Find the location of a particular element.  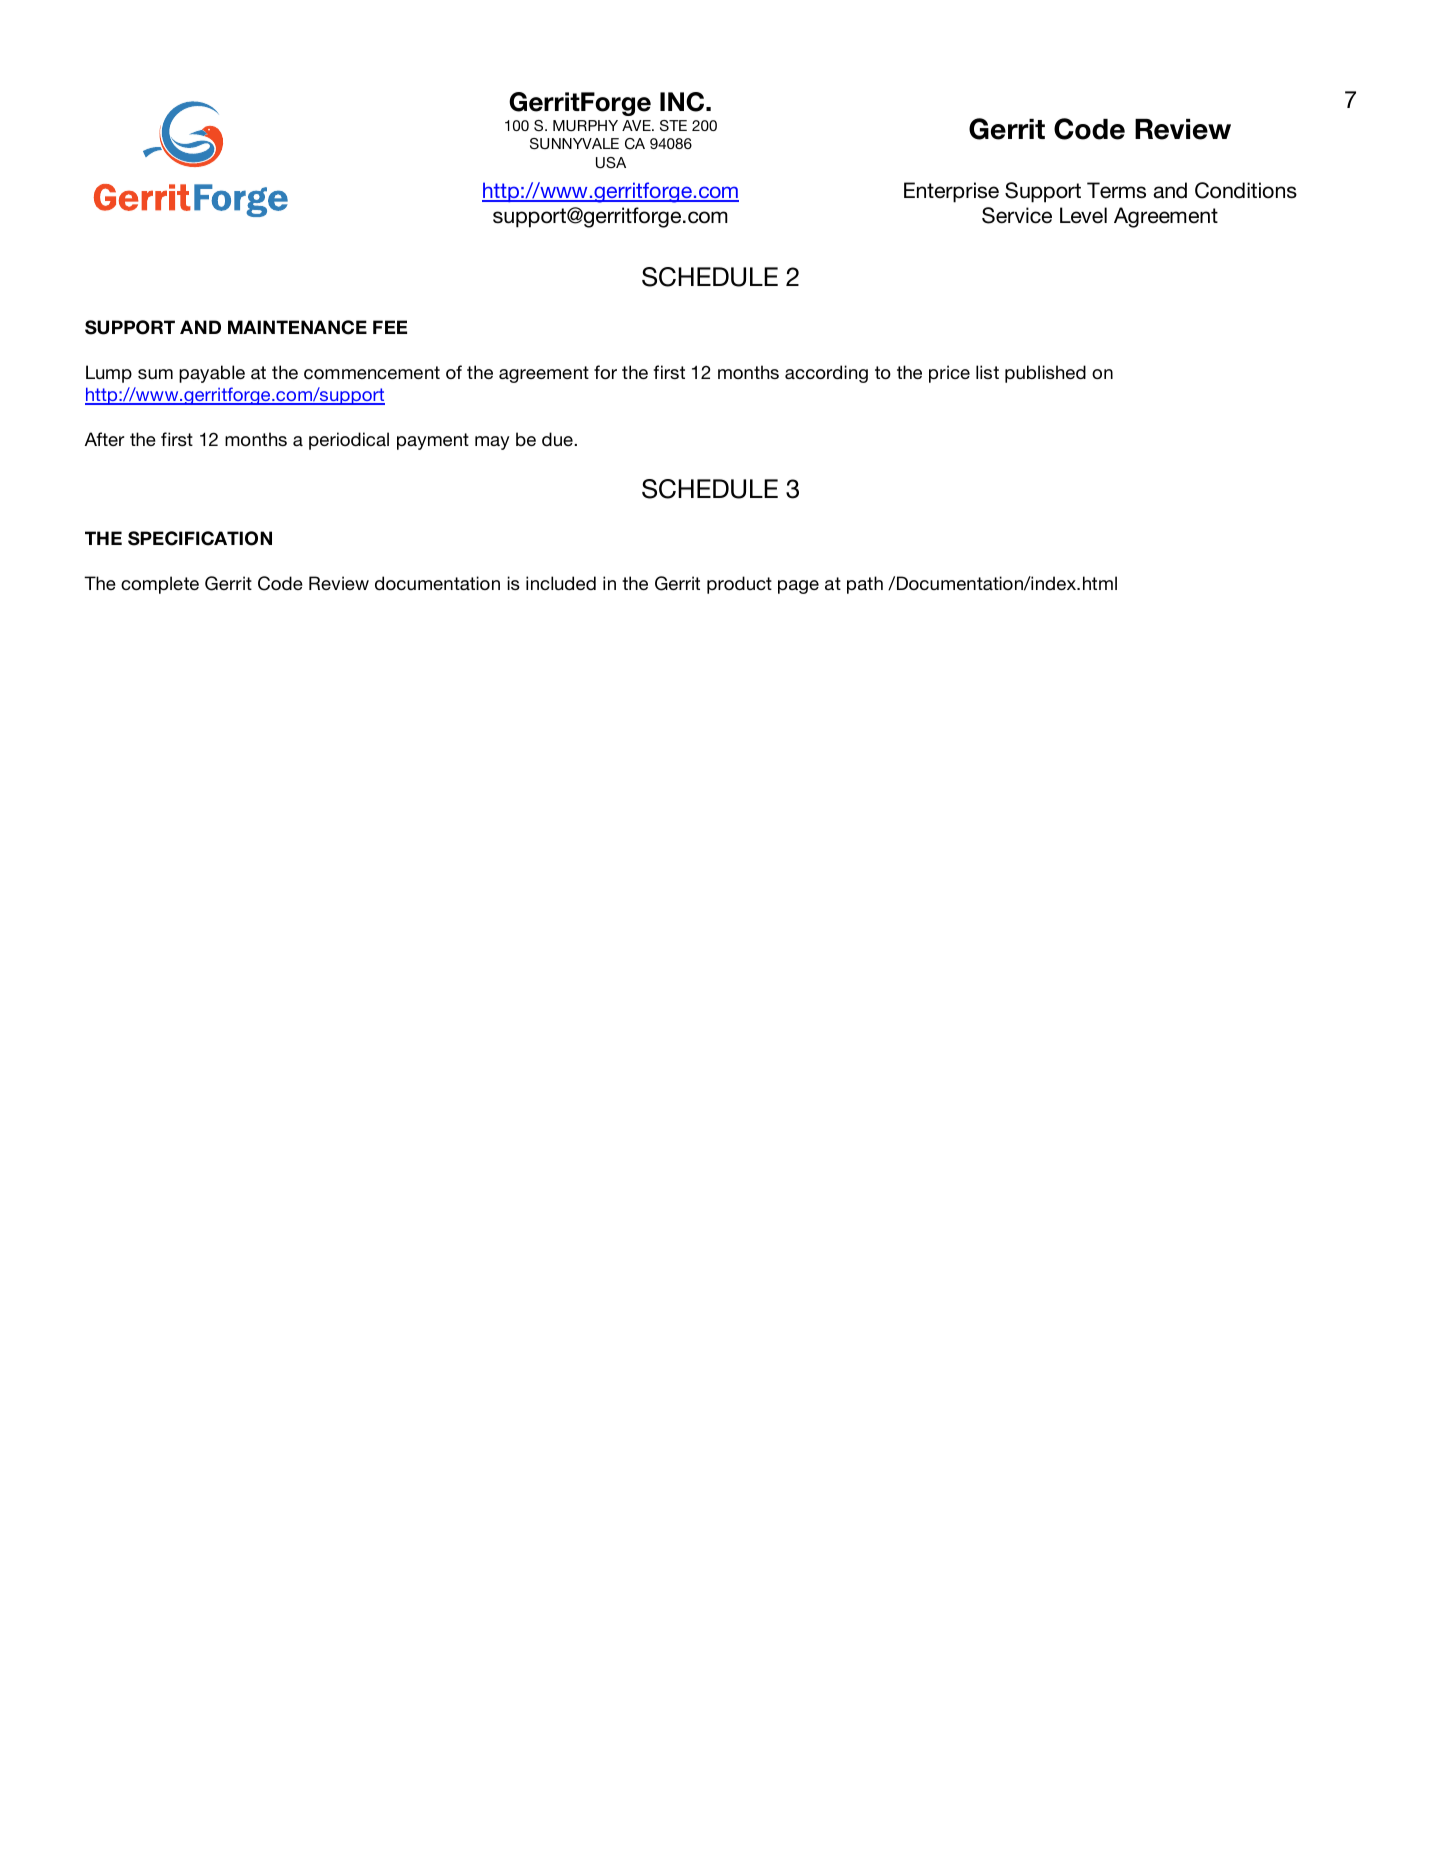

according is located at coordinates (826, 374).
